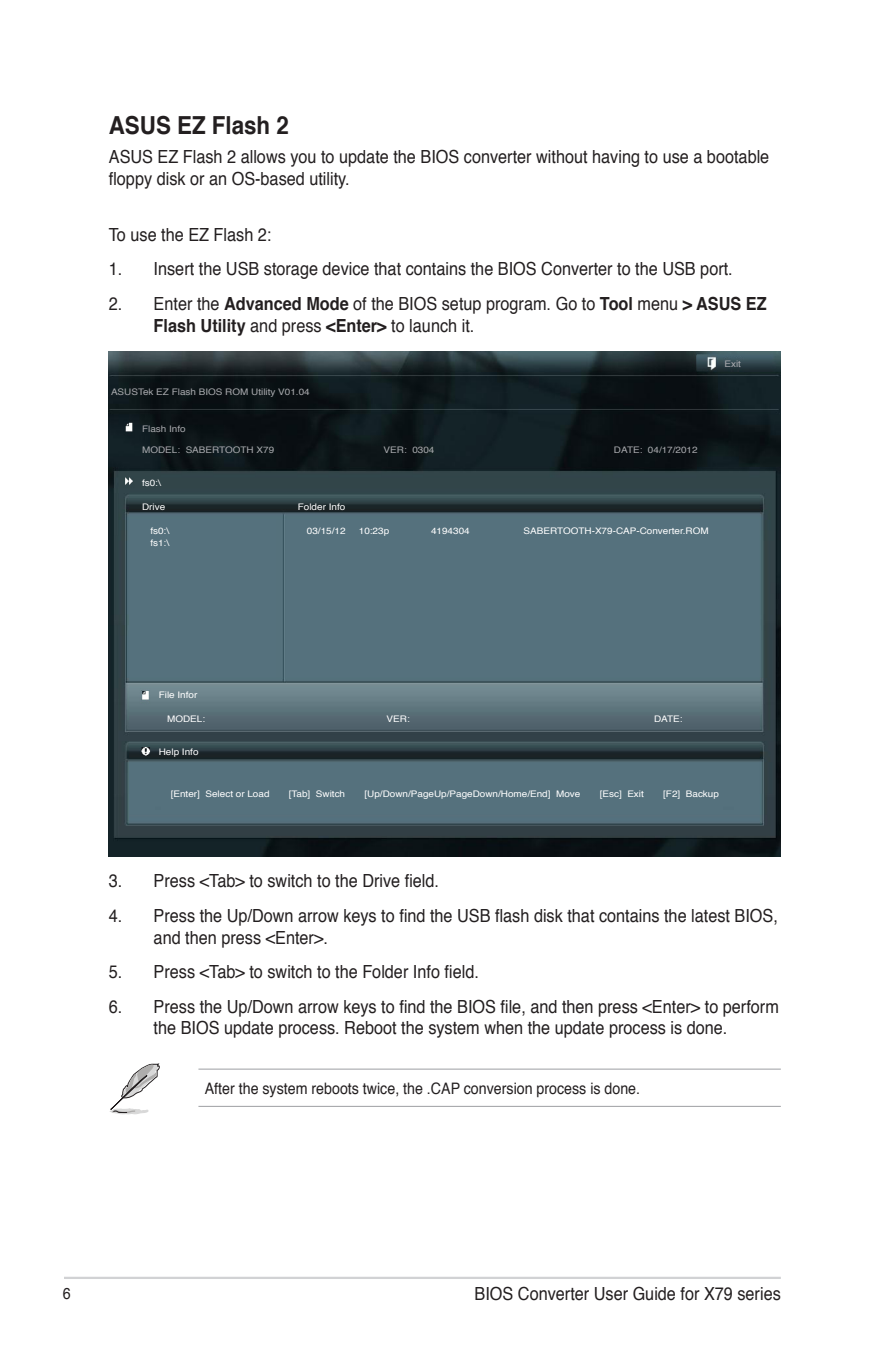 Image resolution: width=896 pixels, height=1351 pixels. Describe the element at coordinates (702, 794) in the page. I see `Backup` at that location.
